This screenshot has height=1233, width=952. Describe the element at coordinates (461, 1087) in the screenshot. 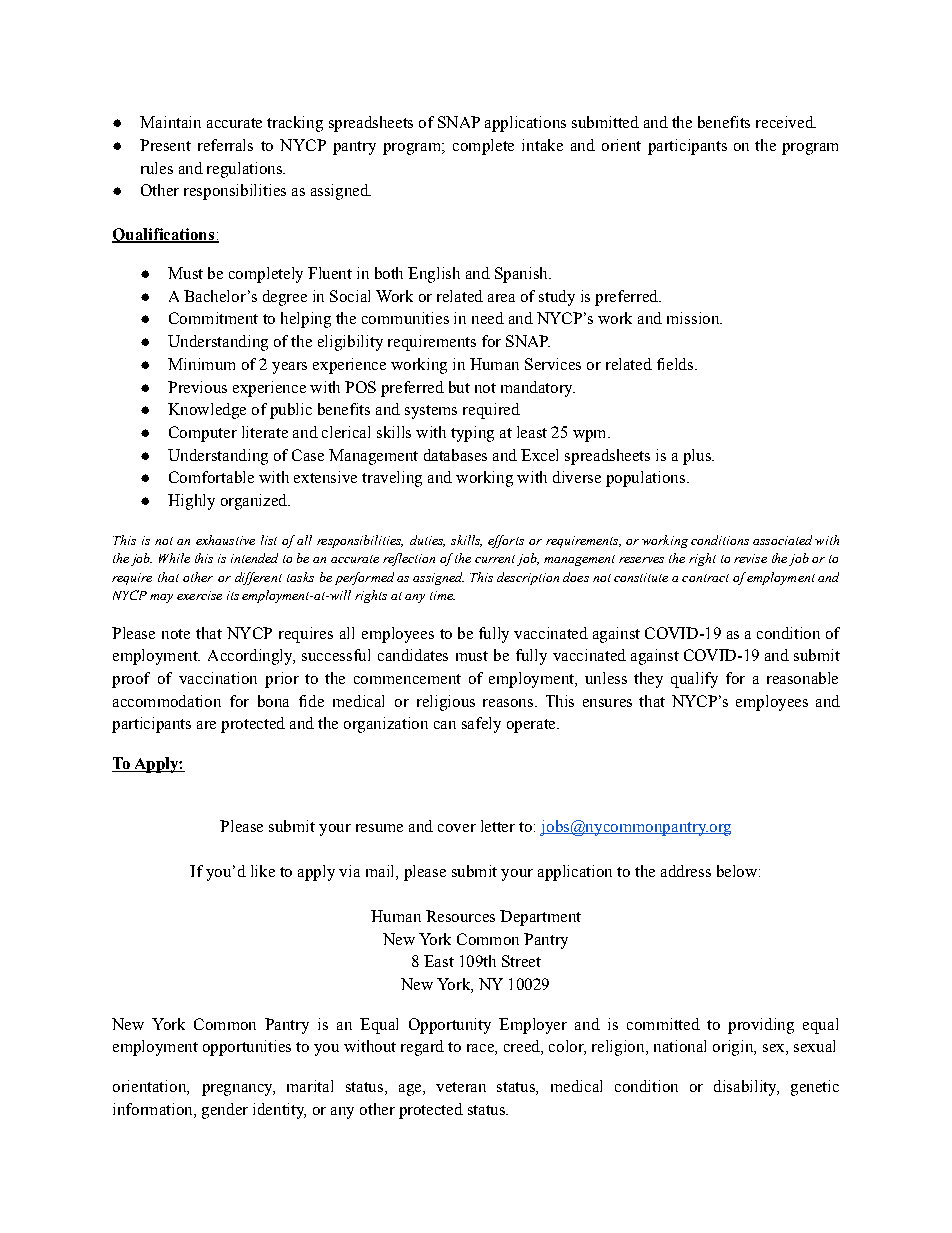

I see `veteran` at that location.
